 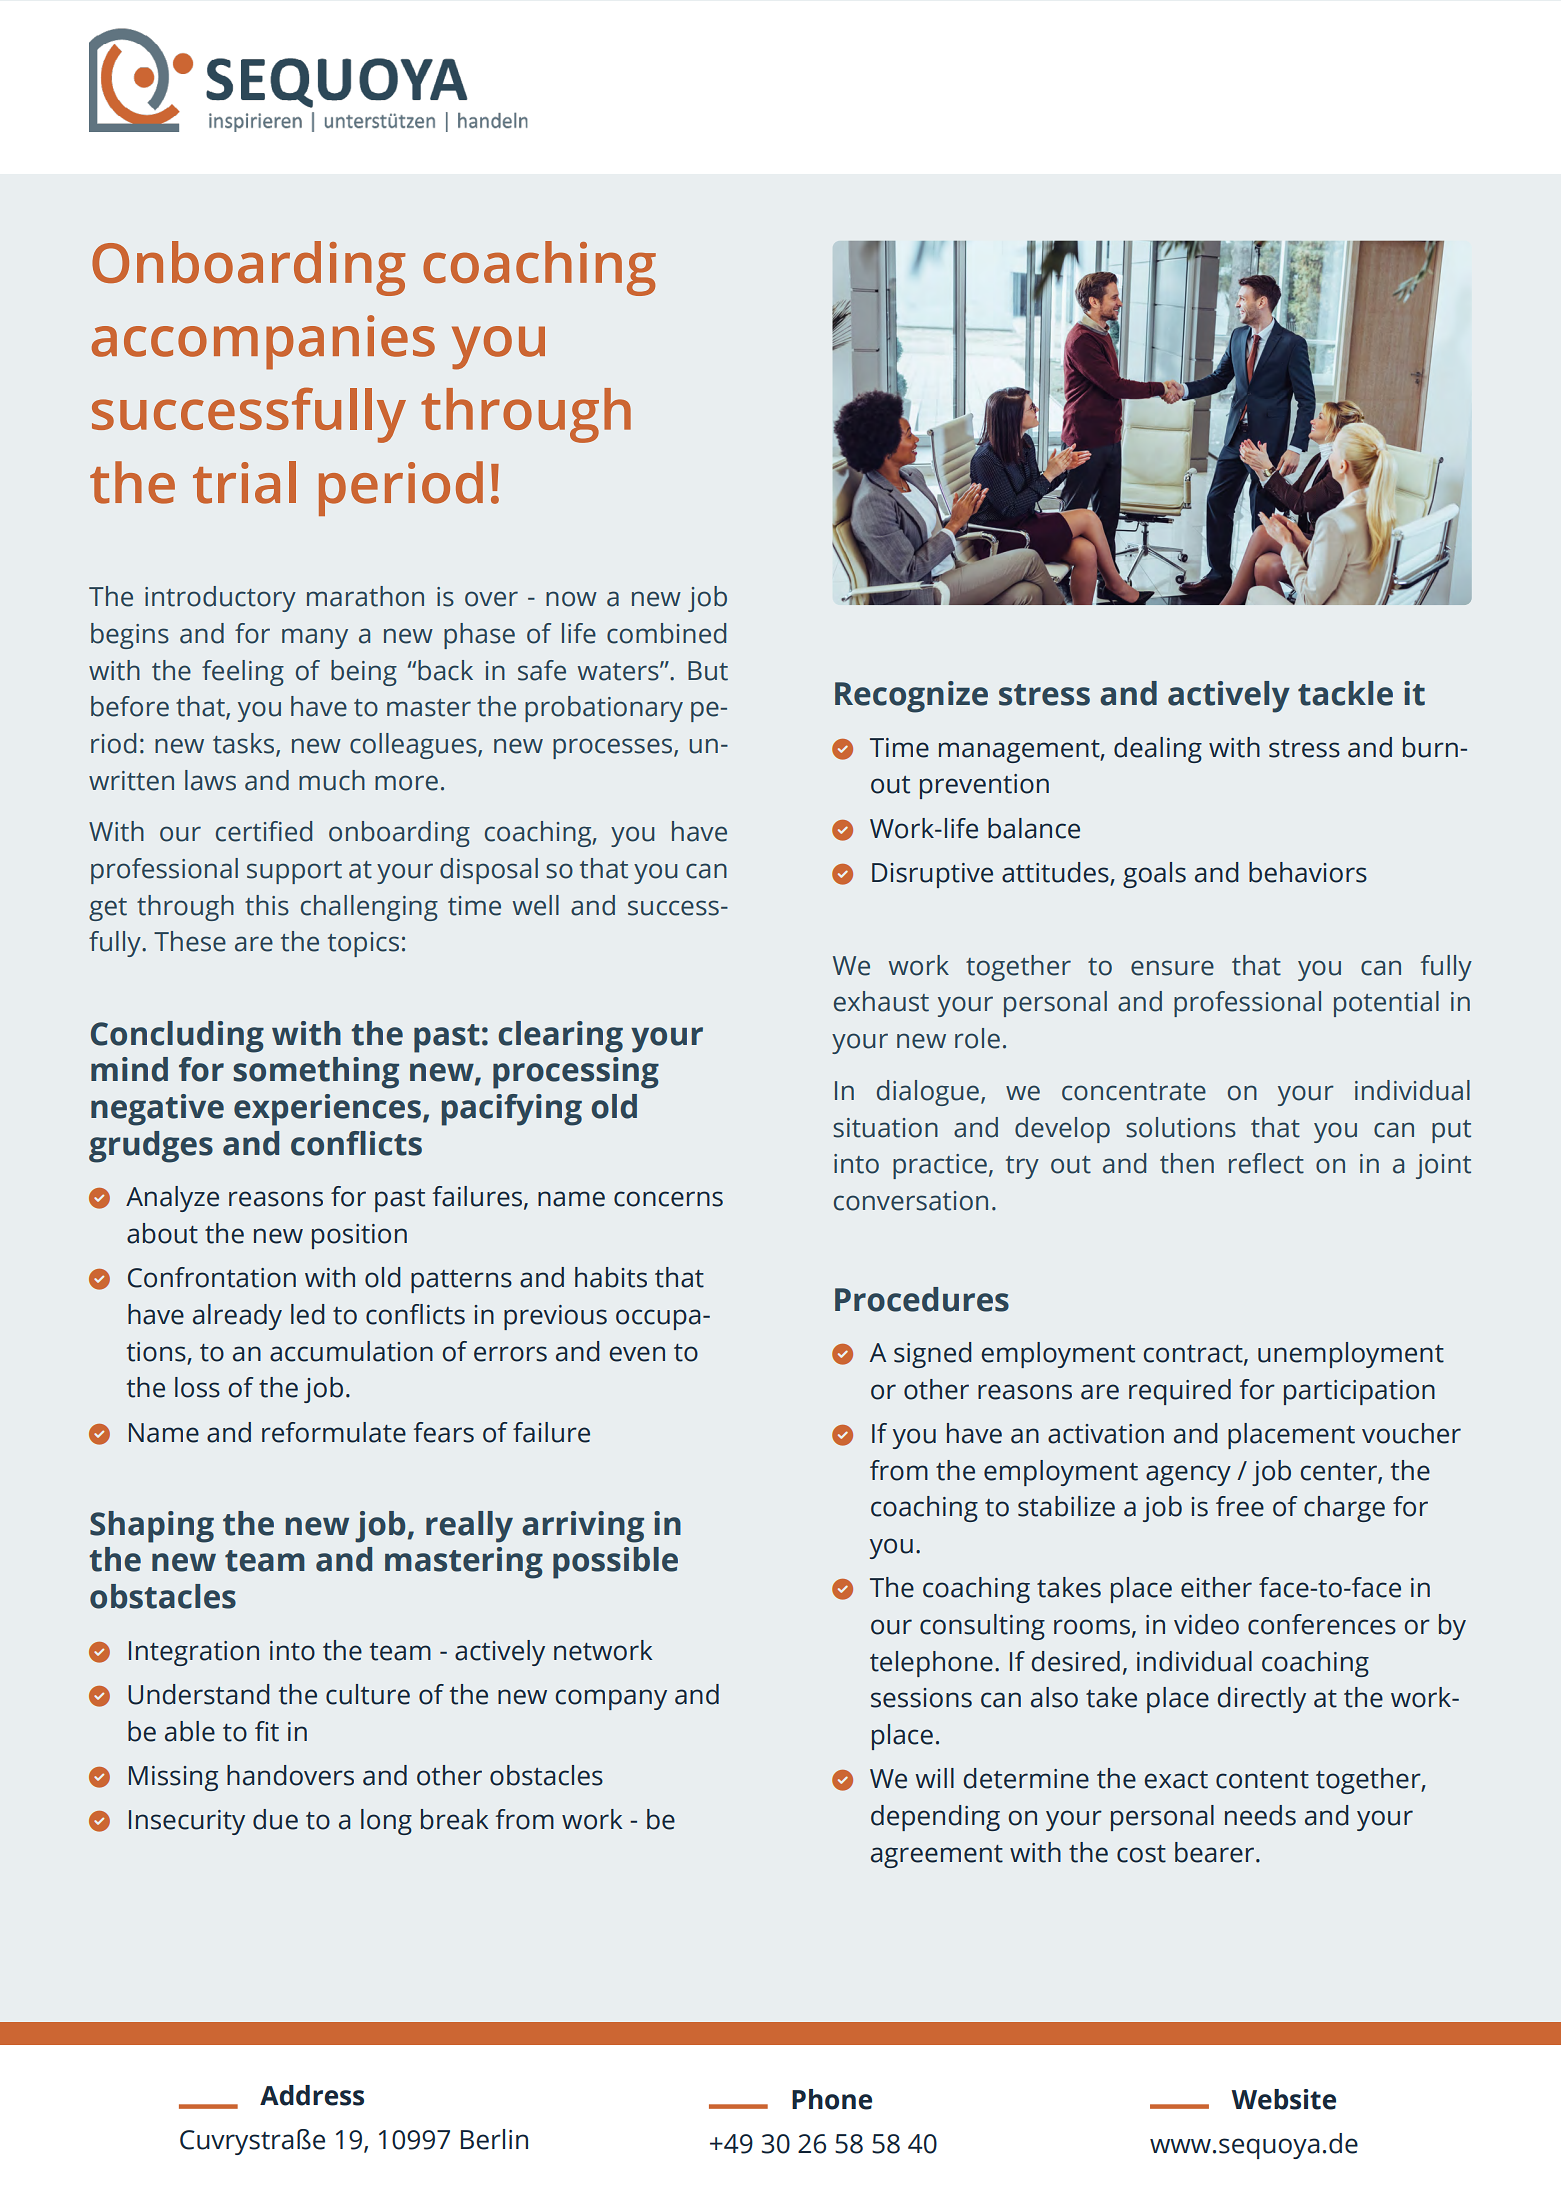 I want to click on Berlin, so click(x=494, y=2139).
